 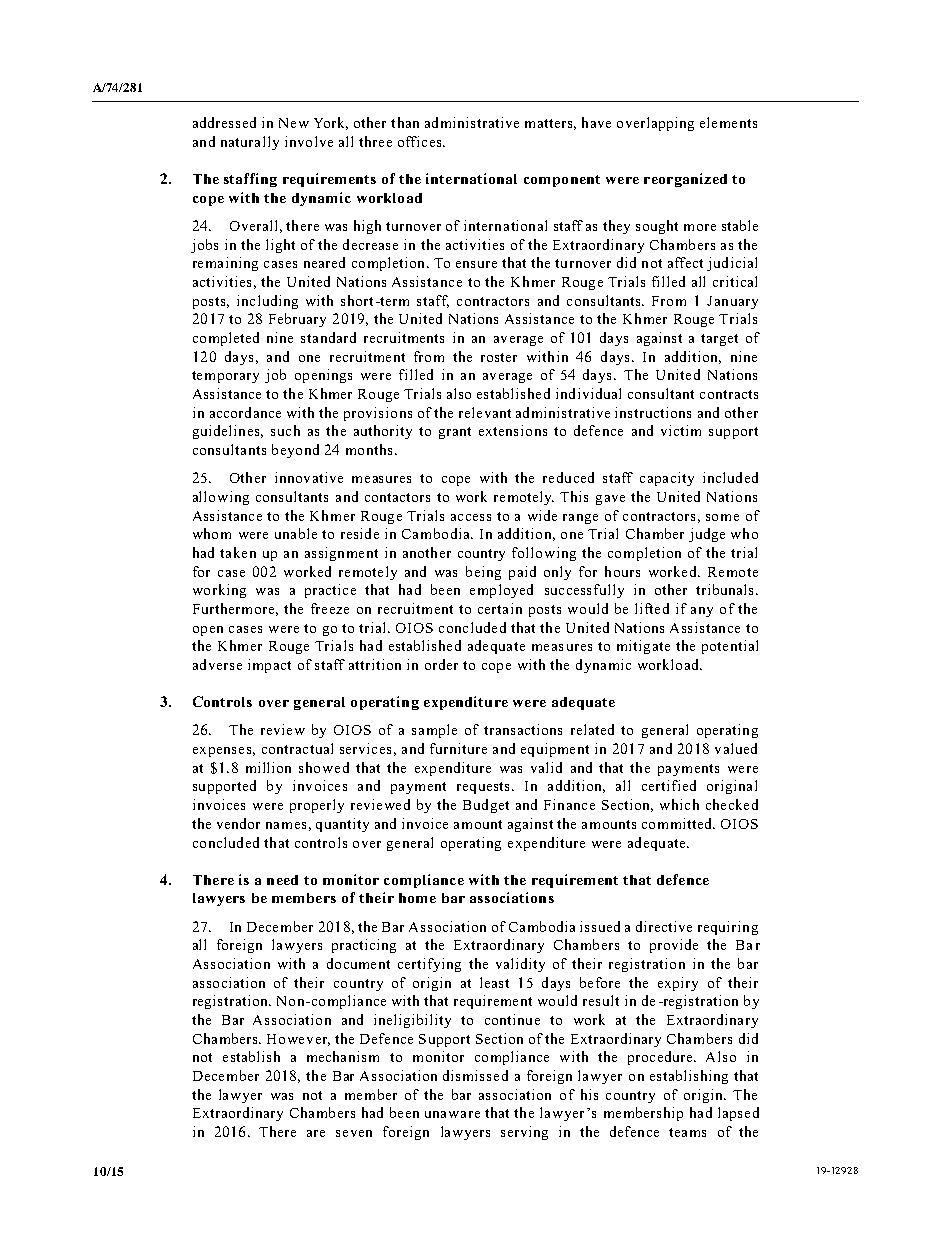 I want to click on naturally, so click(x=250, y=143).
